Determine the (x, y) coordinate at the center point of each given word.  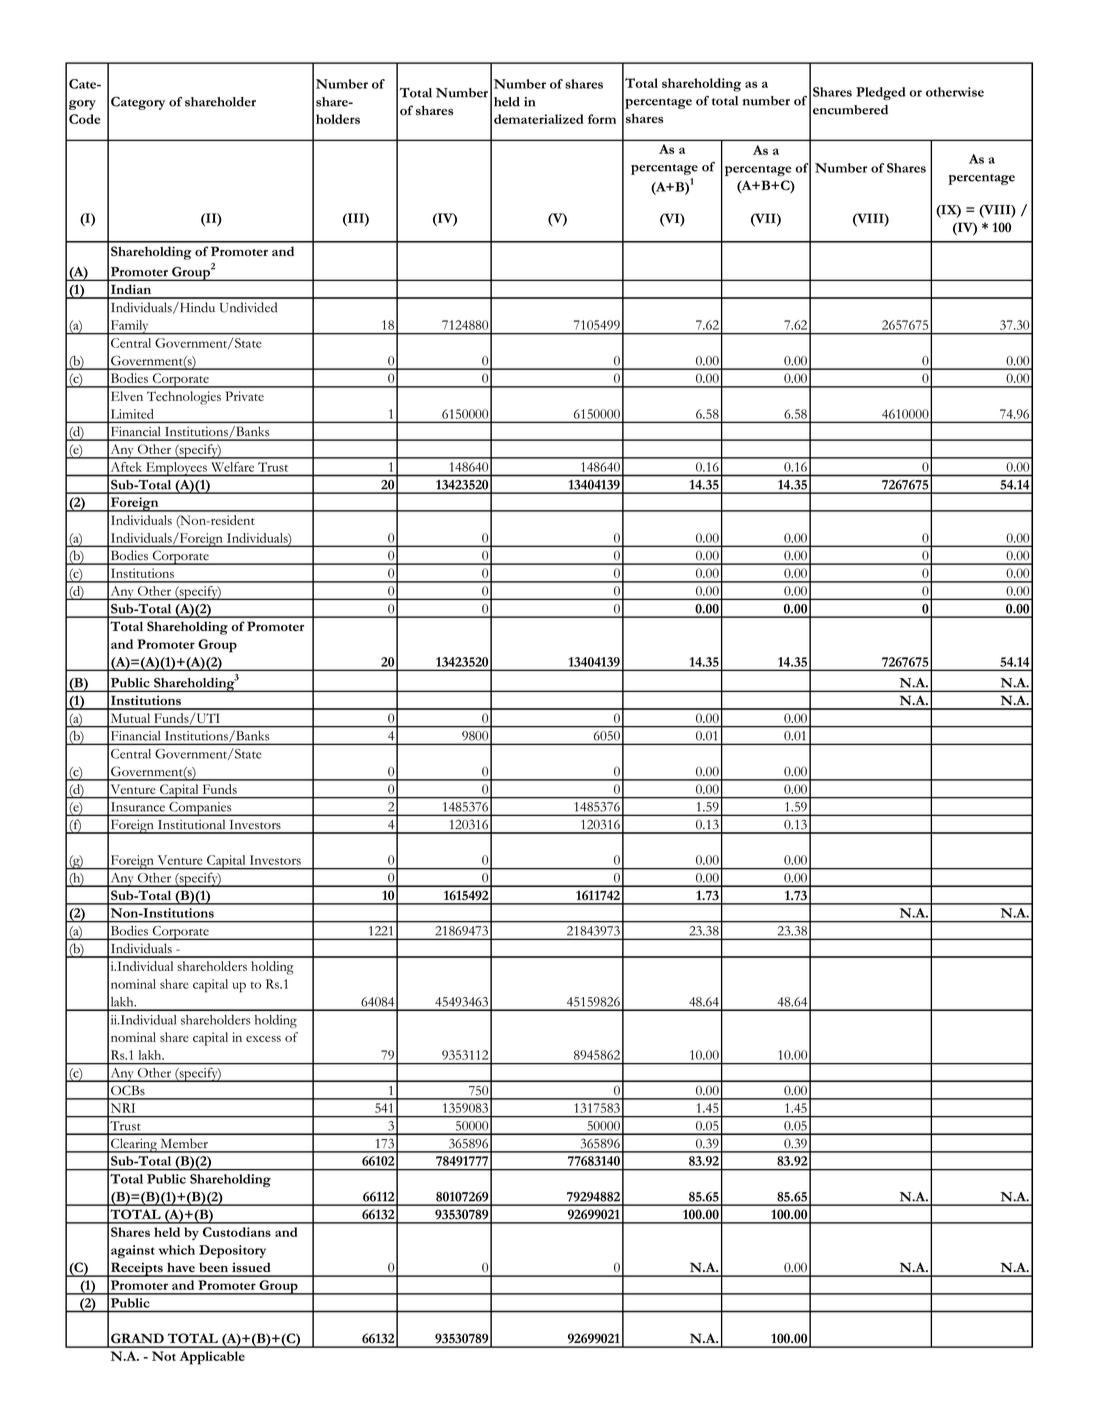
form (602, 119)
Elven (127, 396)
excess (263, 1039)
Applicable (212, 1358)
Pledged (880, 94)
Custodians (237, 1232)
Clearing (134, 1145)
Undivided (248, 307)
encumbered (850, 110)
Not (164, 1356)
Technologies (184, 398)
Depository (232, 1251)
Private (245, 396)
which (177, 1250)
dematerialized (539, 119)
